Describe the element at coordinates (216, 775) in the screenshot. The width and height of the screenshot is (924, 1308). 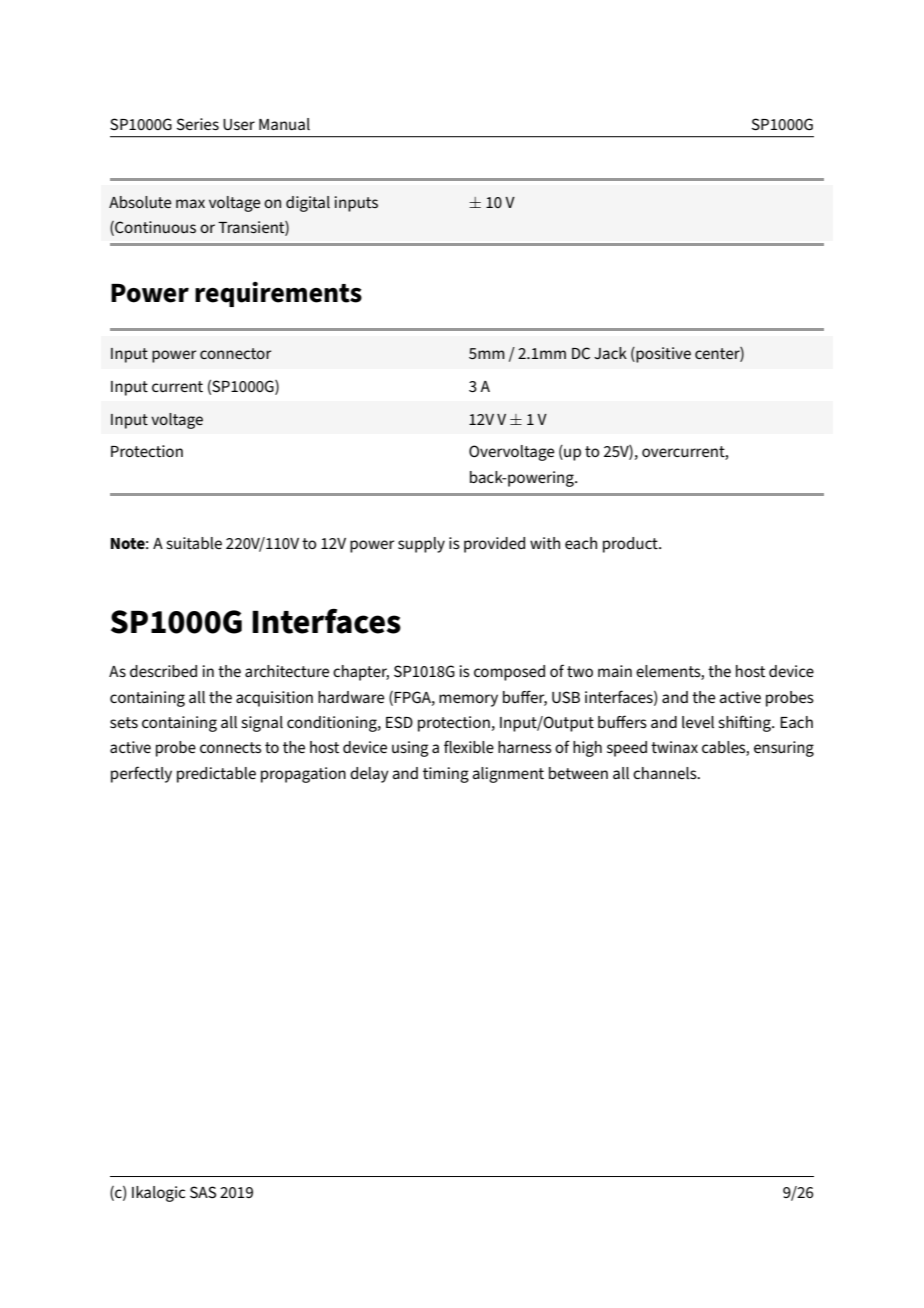
I see `predictable` at that location.
